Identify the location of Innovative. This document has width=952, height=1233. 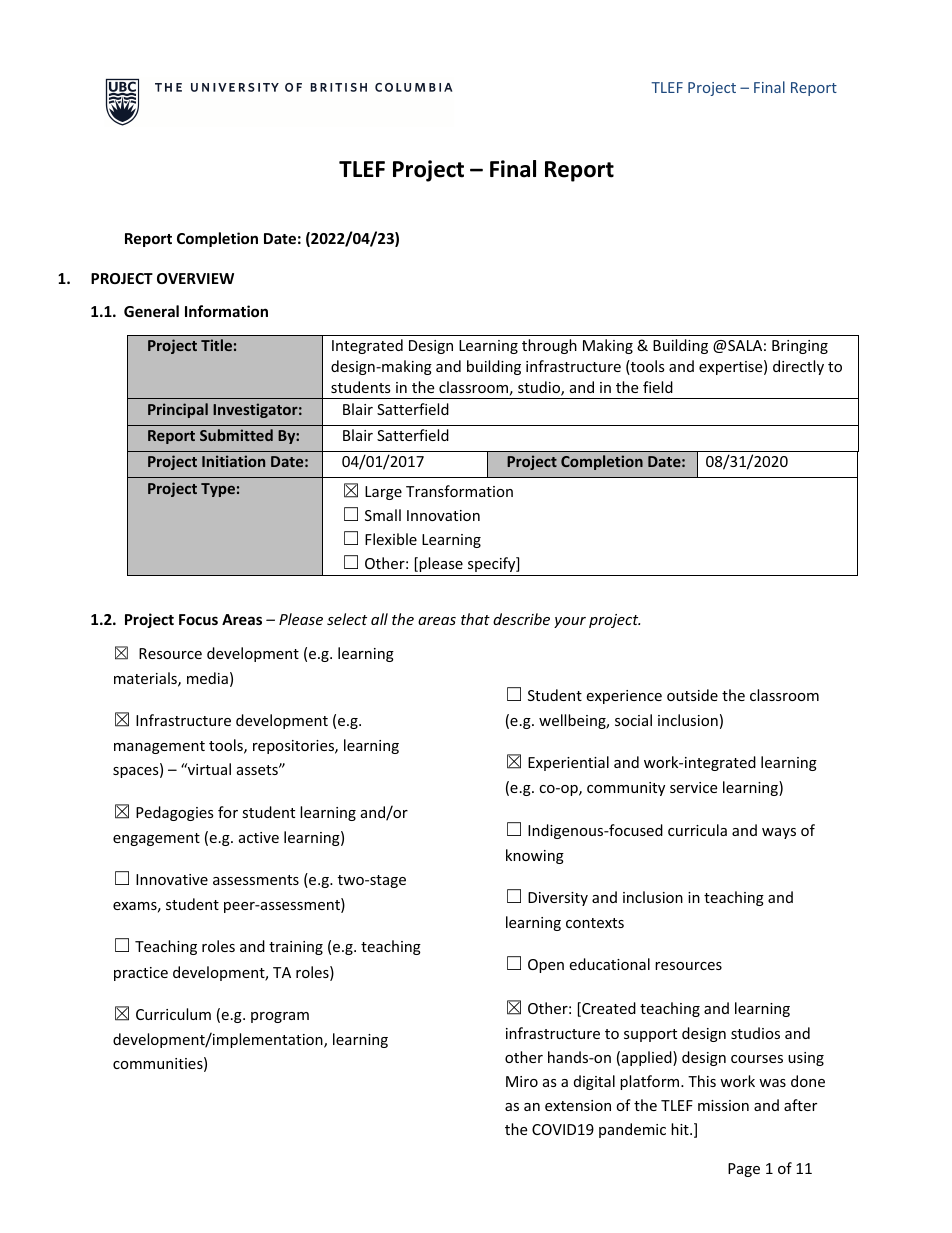
(172, 879).
